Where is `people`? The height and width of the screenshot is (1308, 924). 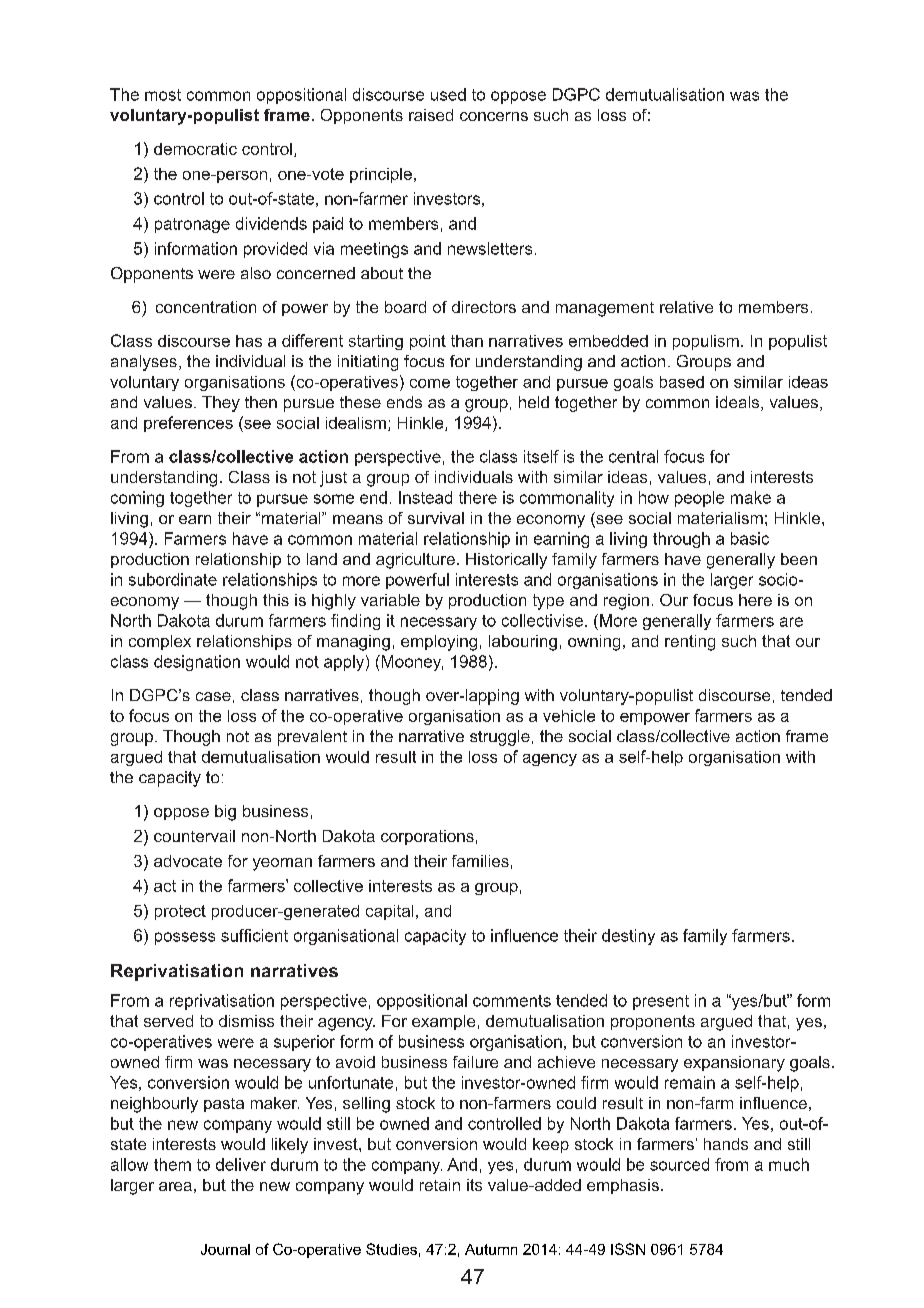
people is located at coordinates (699, 499).
